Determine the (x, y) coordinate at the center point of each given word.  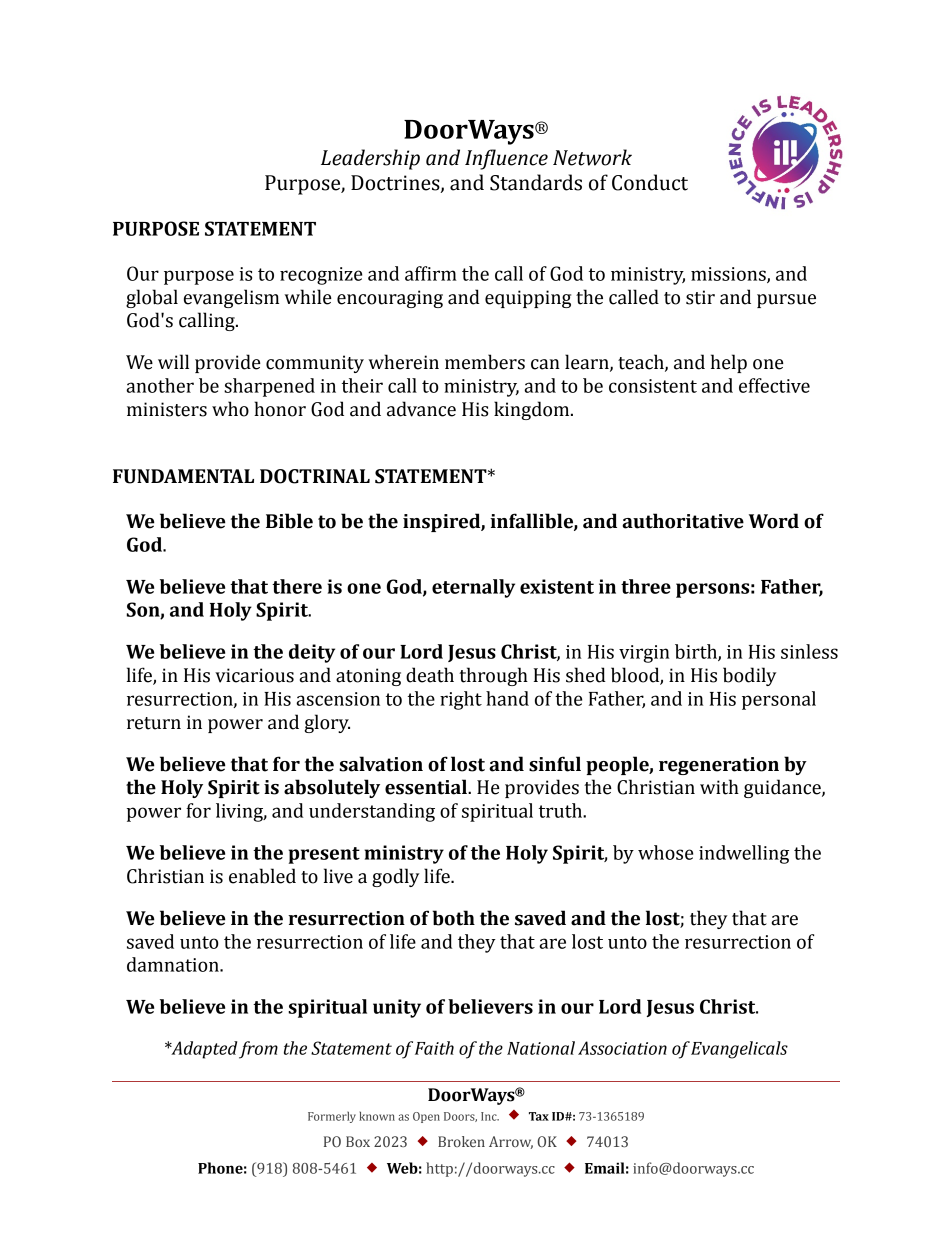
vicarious (254, 675)
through (493, 676)
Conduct (650, 182)
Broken (461, 1141)
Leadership (370, 159)
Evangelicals (739, 1050)
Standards (536, 182)
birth (697, 652)
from (258, 1050)
